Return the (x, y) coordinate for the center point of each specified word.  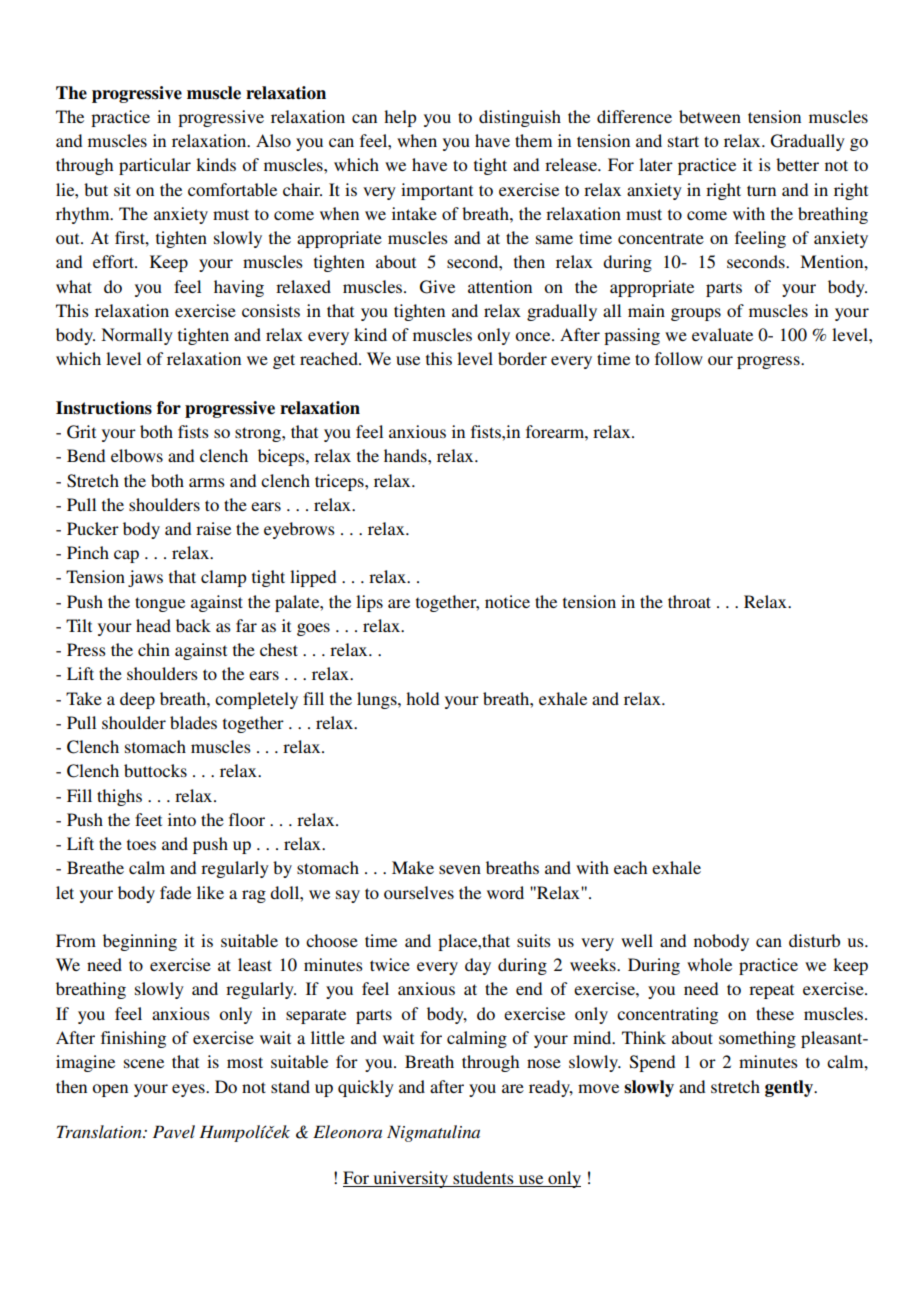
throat (689, 601)
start (683, 141)
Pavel (174, 1131)
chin (154, 649)
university (411, 1179)
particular (155, 166)
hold (422, 698)
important (437, 191)
